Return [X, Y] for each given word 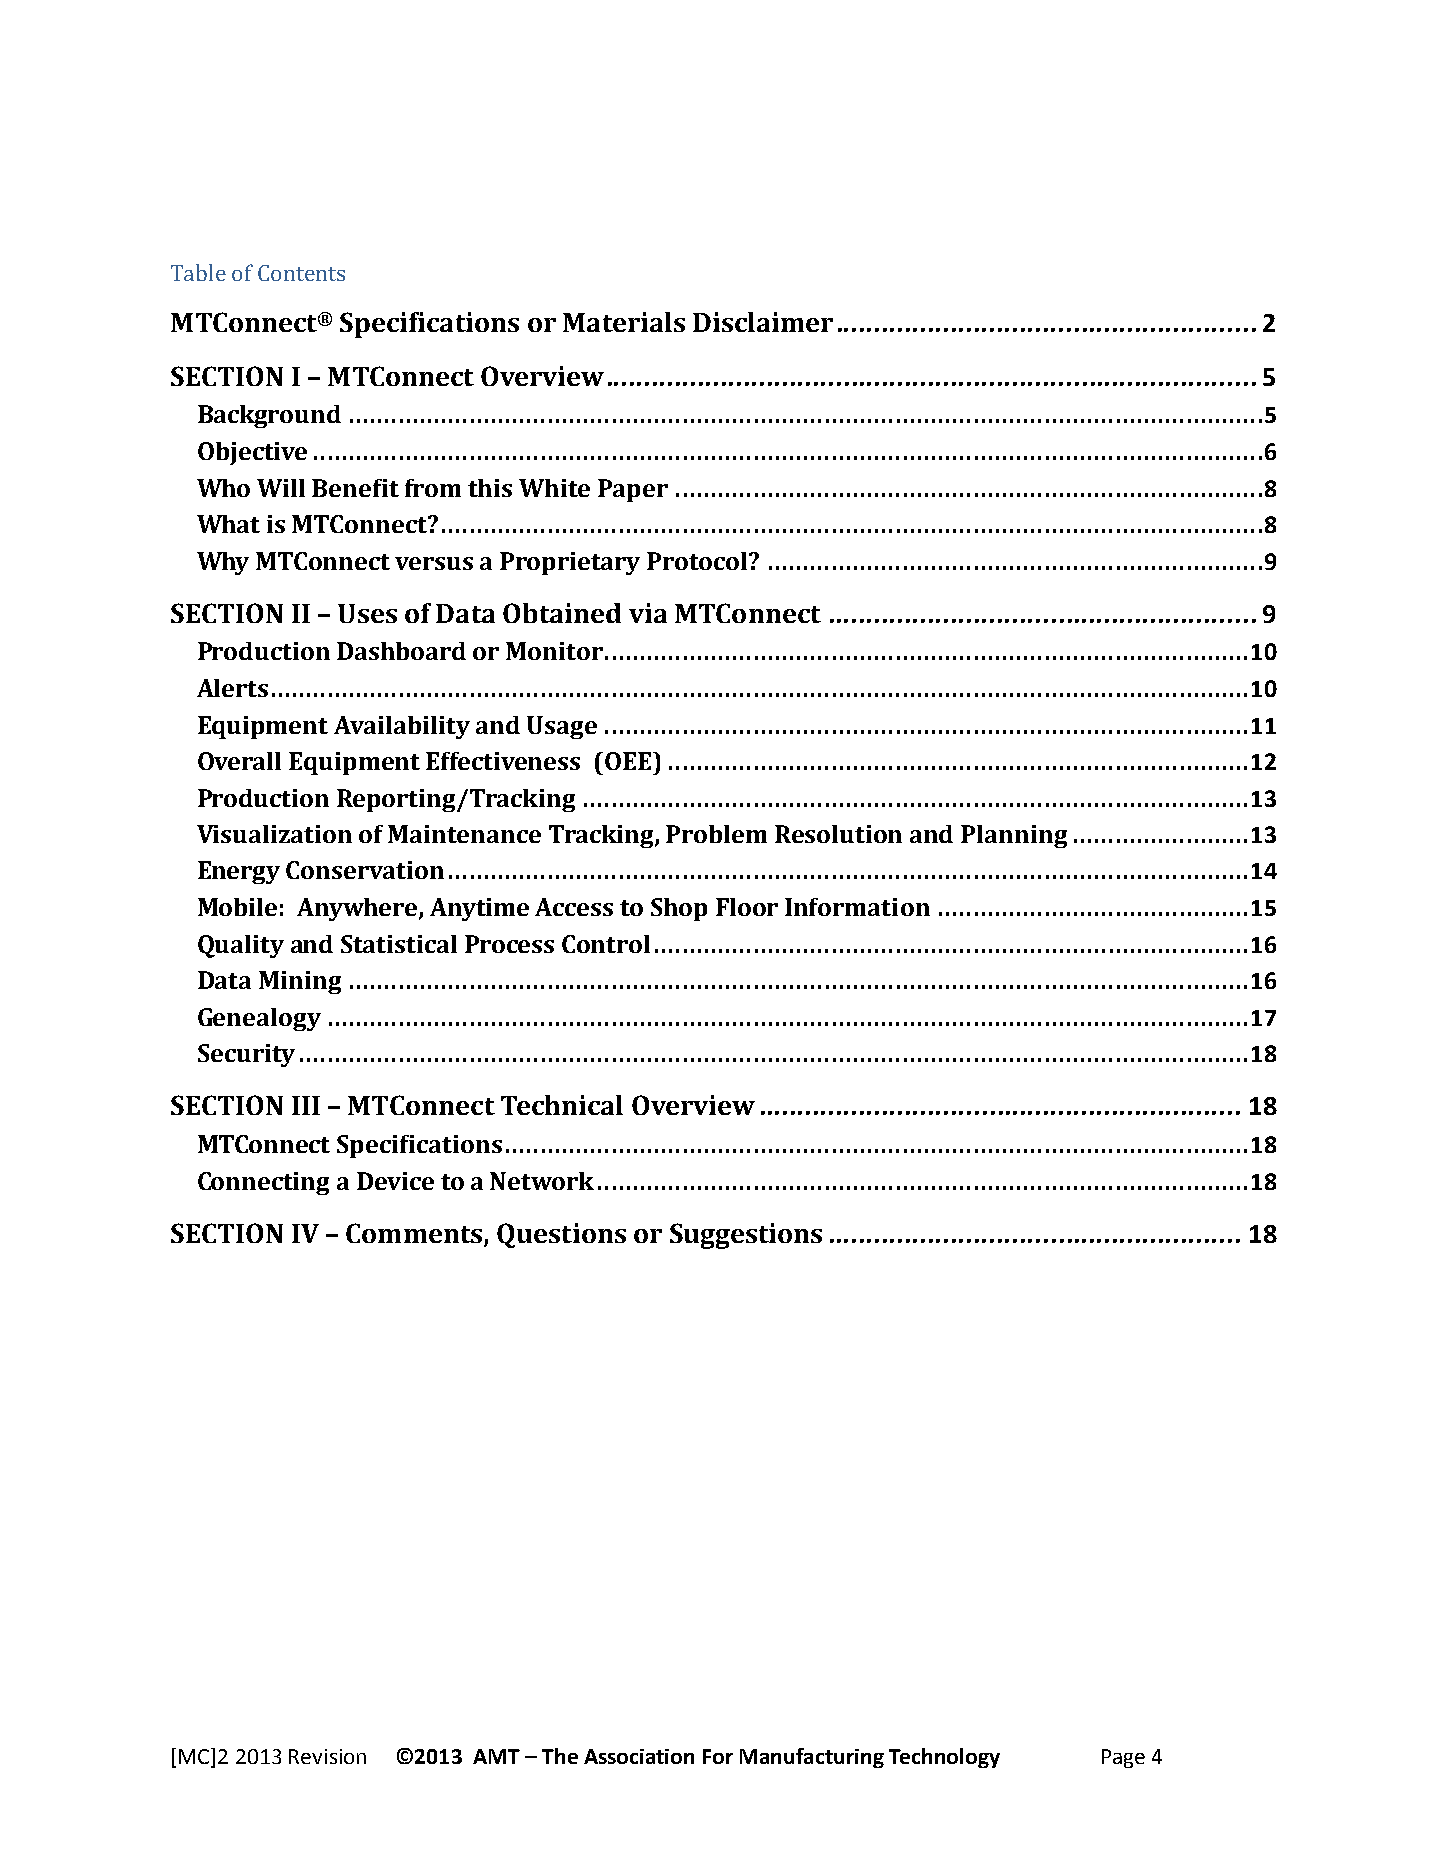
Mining [300, 982]
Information [857, 907]
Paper [633, 490]
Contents [301, 273]
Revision [327, 1756]
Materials [624, 322]
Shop [679, 909]
